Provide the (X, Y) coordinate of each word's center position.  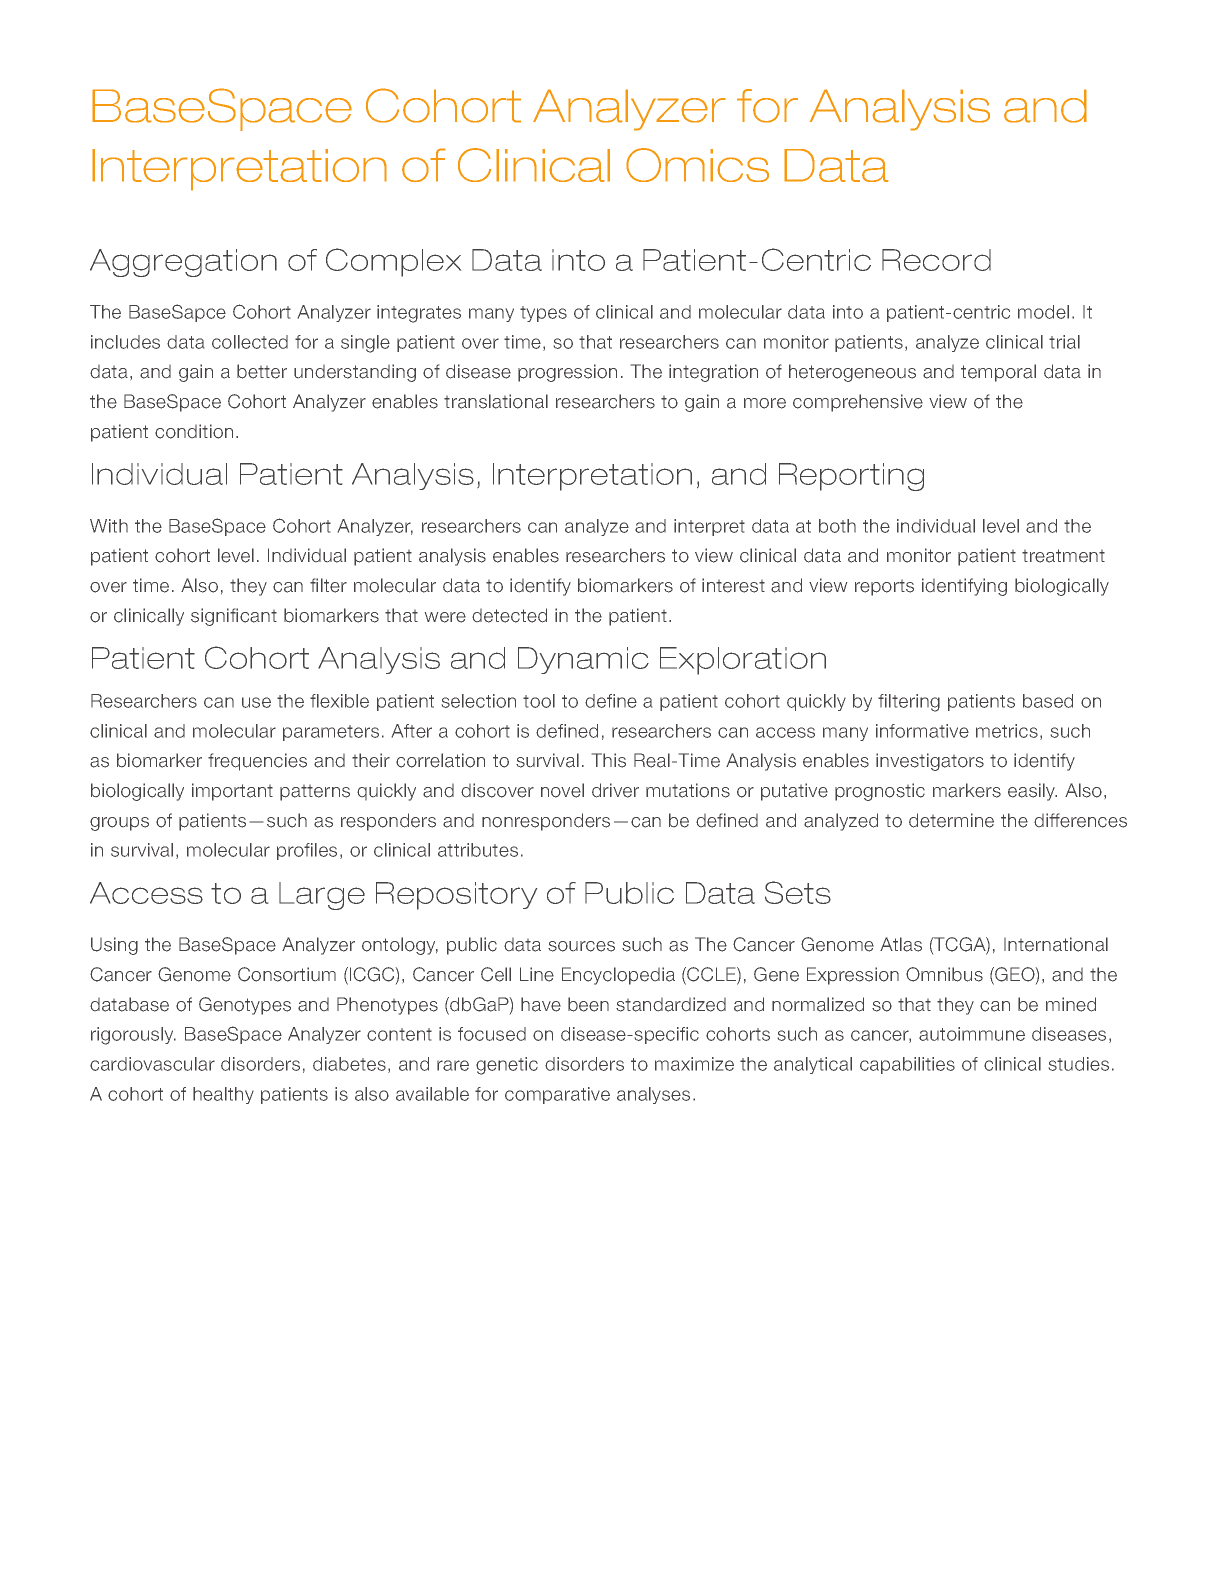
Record (936, 260)
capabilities (907, 1065)
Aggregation (183, 263)
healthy (223, 1095)
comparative (557, 1095)
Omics (697, 165)
